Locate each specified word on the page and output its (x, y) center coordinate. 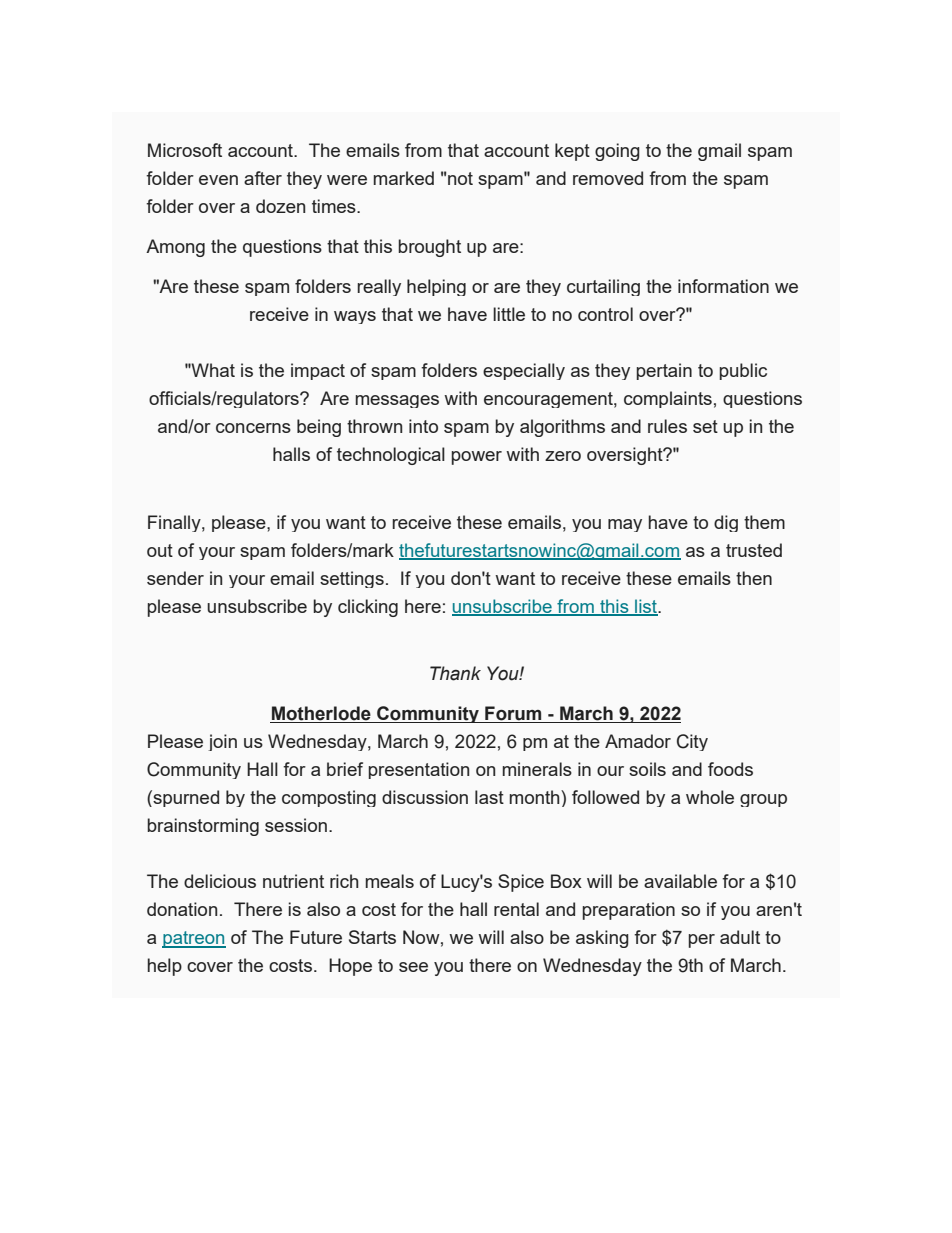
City (692, 742)
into (423, 426)
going (617, 152)
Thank (455, 673)
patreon (194, 939)
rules (667, 426)
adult (740, 937)
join (222, 742)
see (413, 967)
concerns (253, 428)
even (218, 180)
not (460, 178)
